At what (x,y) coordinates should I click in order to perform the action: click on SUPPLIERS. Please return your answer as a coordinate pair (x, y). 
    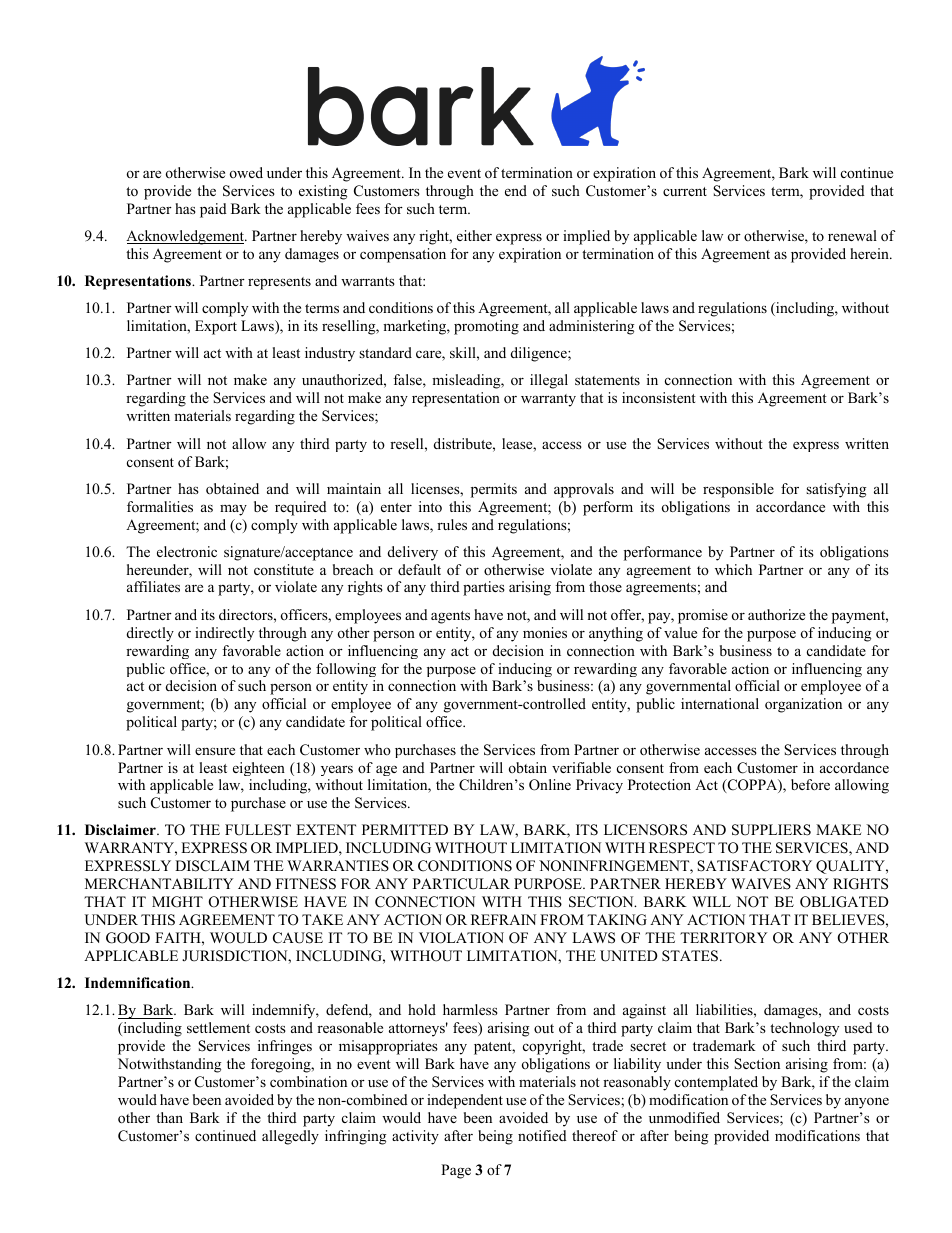
    Looking at the image, I should click on (771, 830).
